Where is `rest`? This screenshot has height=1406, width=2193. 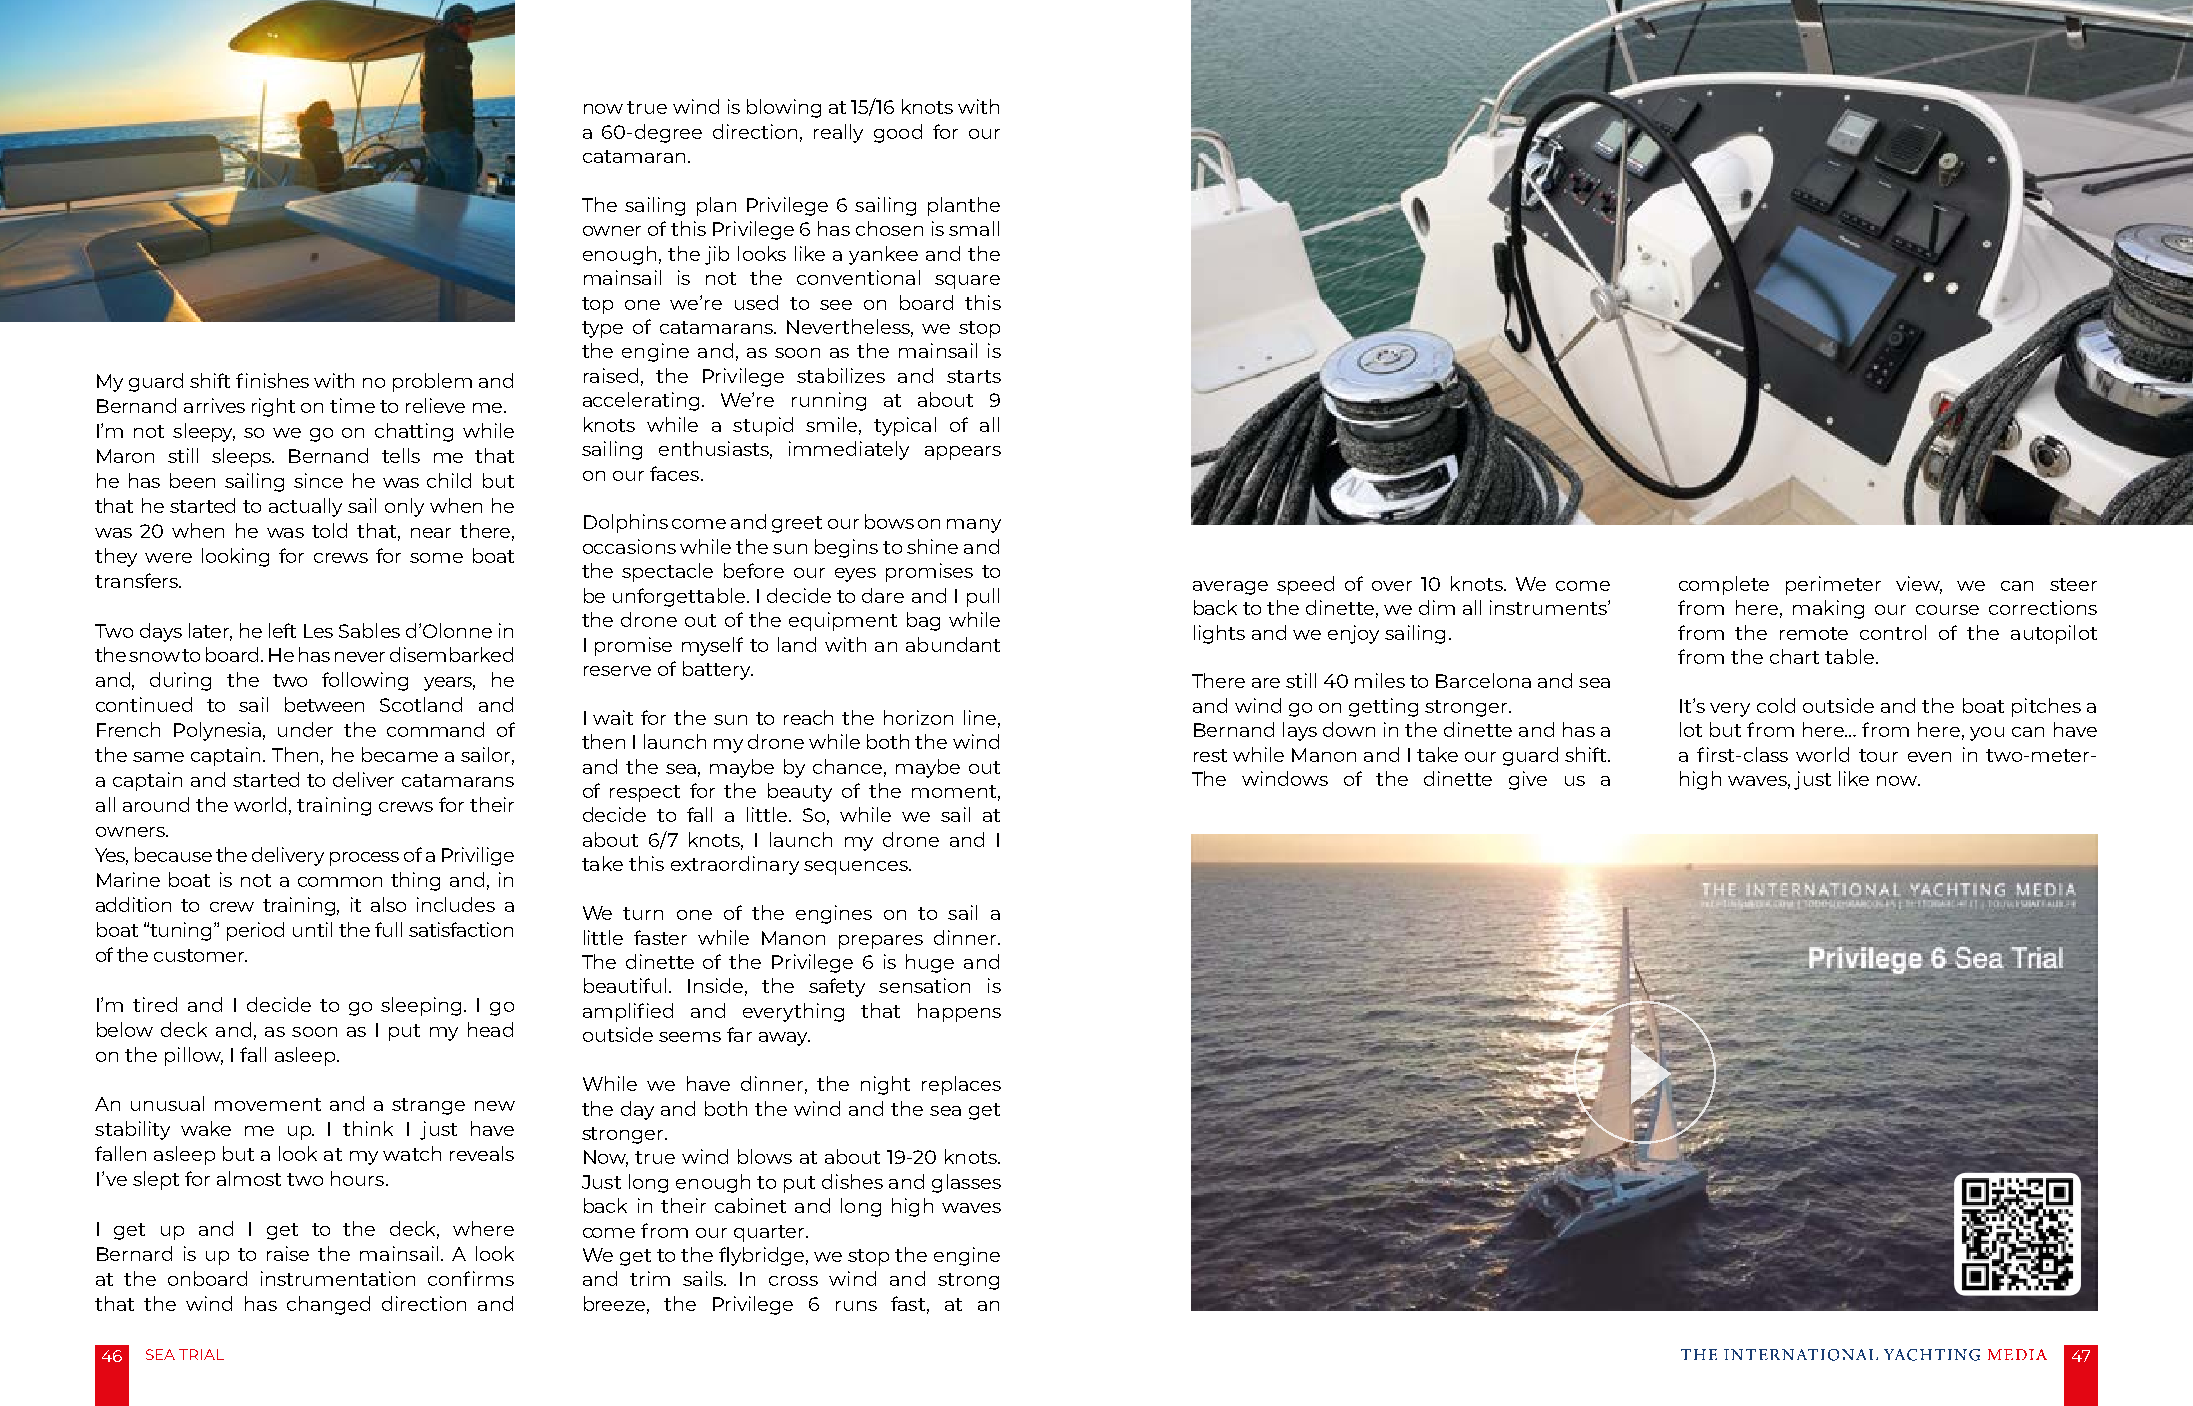 rest is located at coordinates (1210, 755).
